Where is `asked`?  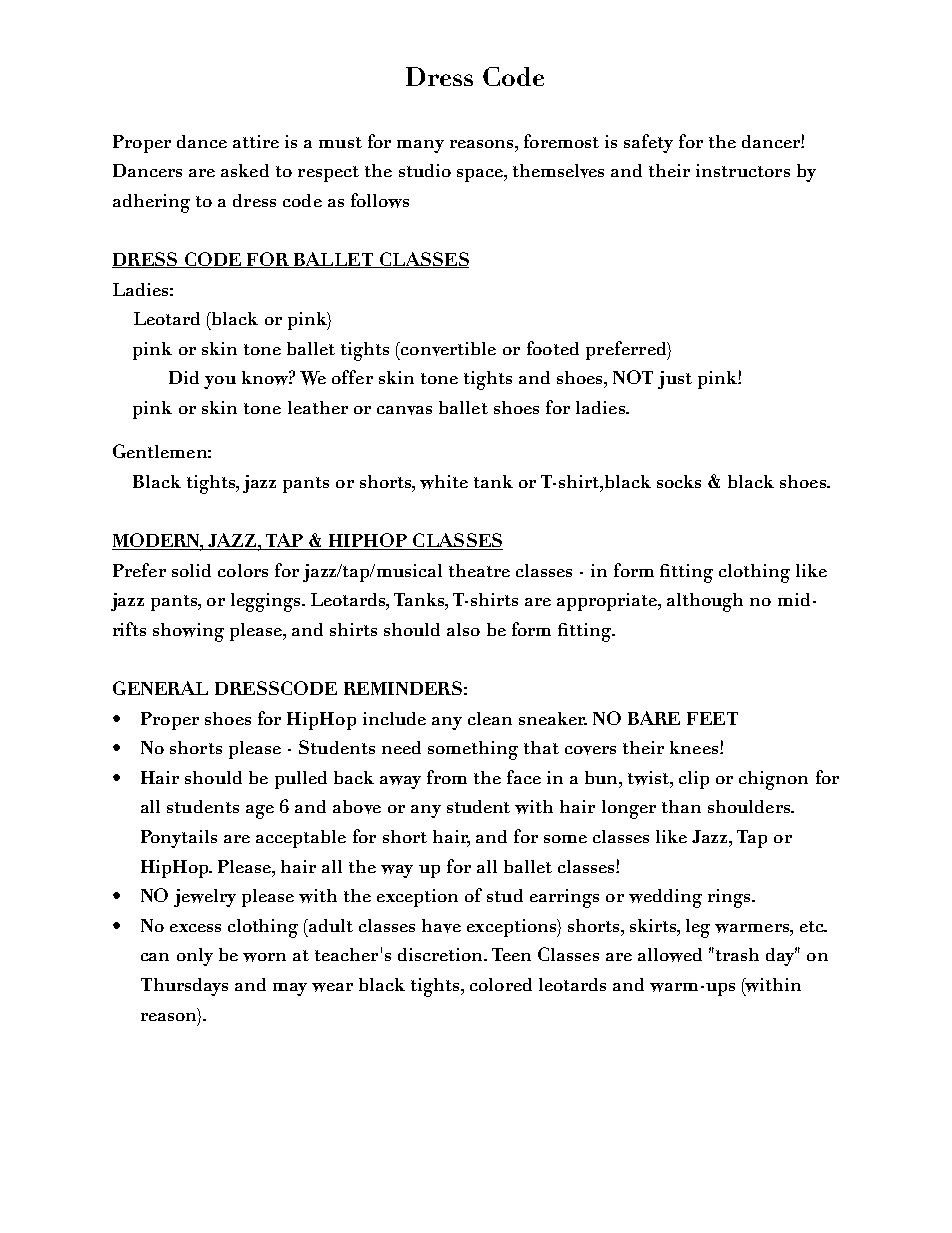 asked is located at coordinates (245, 170).
